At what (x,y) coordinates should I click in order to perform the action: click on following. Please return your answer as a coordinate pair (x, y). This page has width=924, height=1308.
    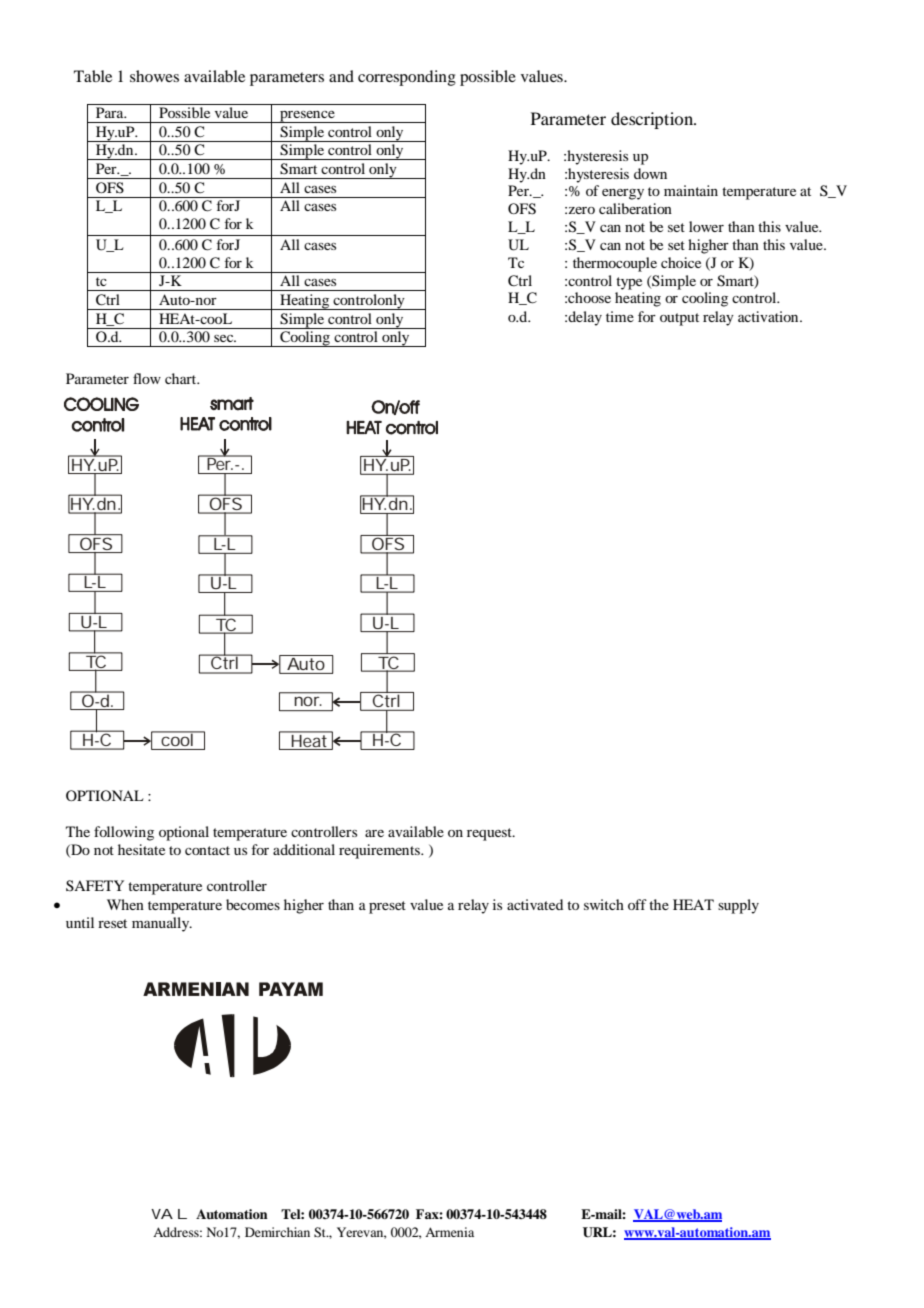
    Looking at the image, I should click on (124, 833).
